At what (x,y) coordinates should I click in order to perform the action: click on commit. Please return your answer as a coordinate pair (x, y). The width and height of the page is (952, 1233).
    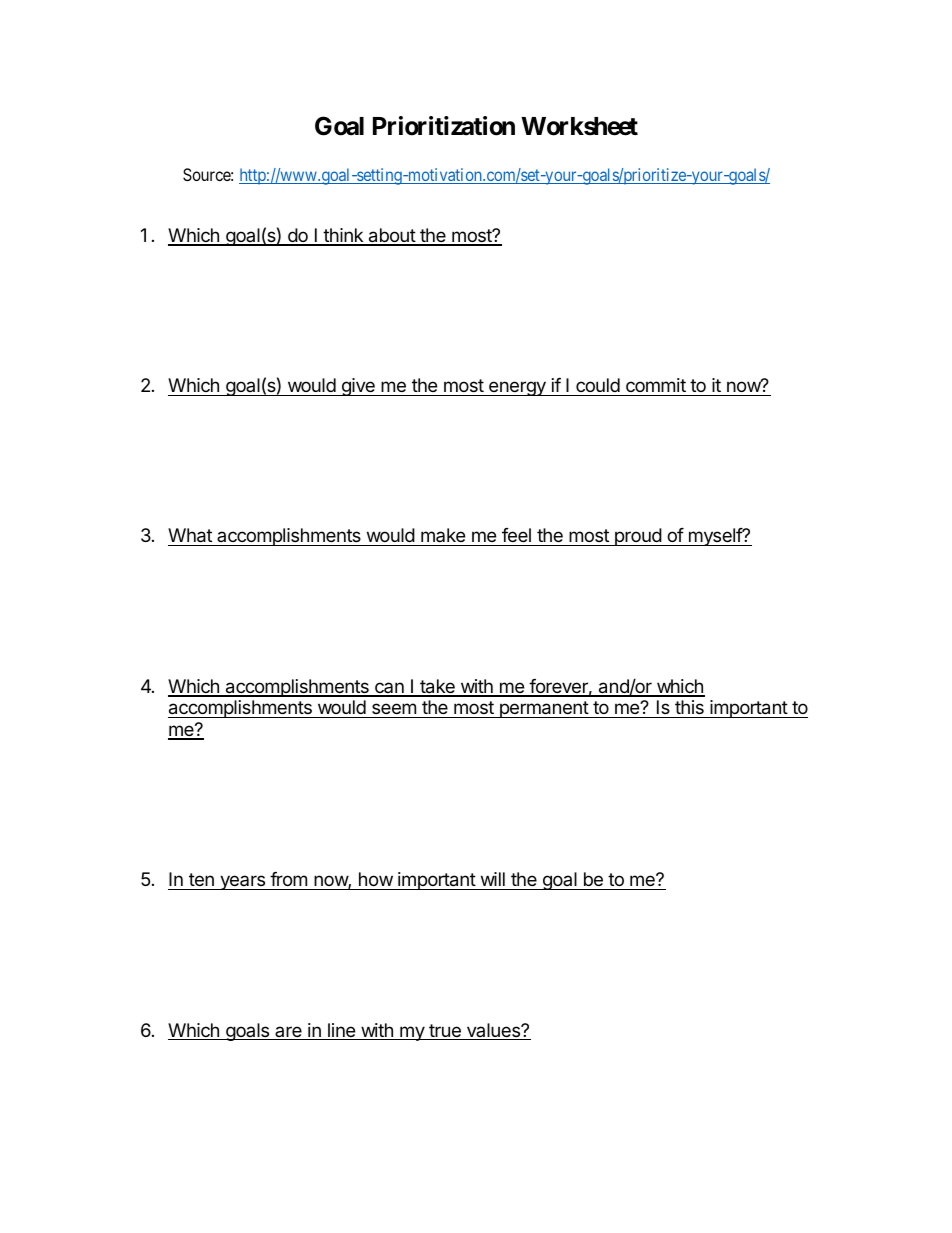
    Looking at the image, I should click on (656, 385).
